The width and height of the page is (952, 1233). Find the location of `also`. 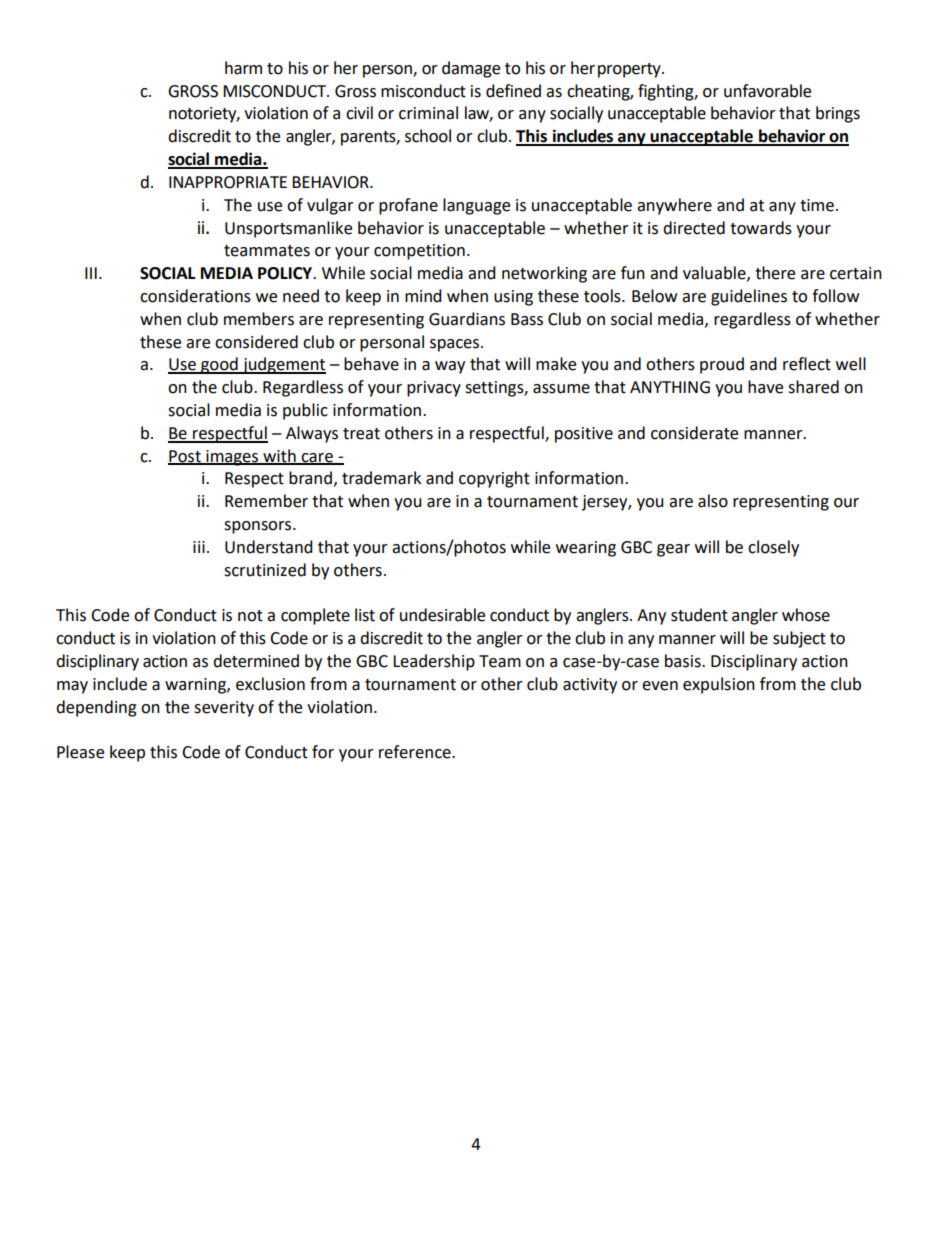

also is located at coordinates (713, 501).
